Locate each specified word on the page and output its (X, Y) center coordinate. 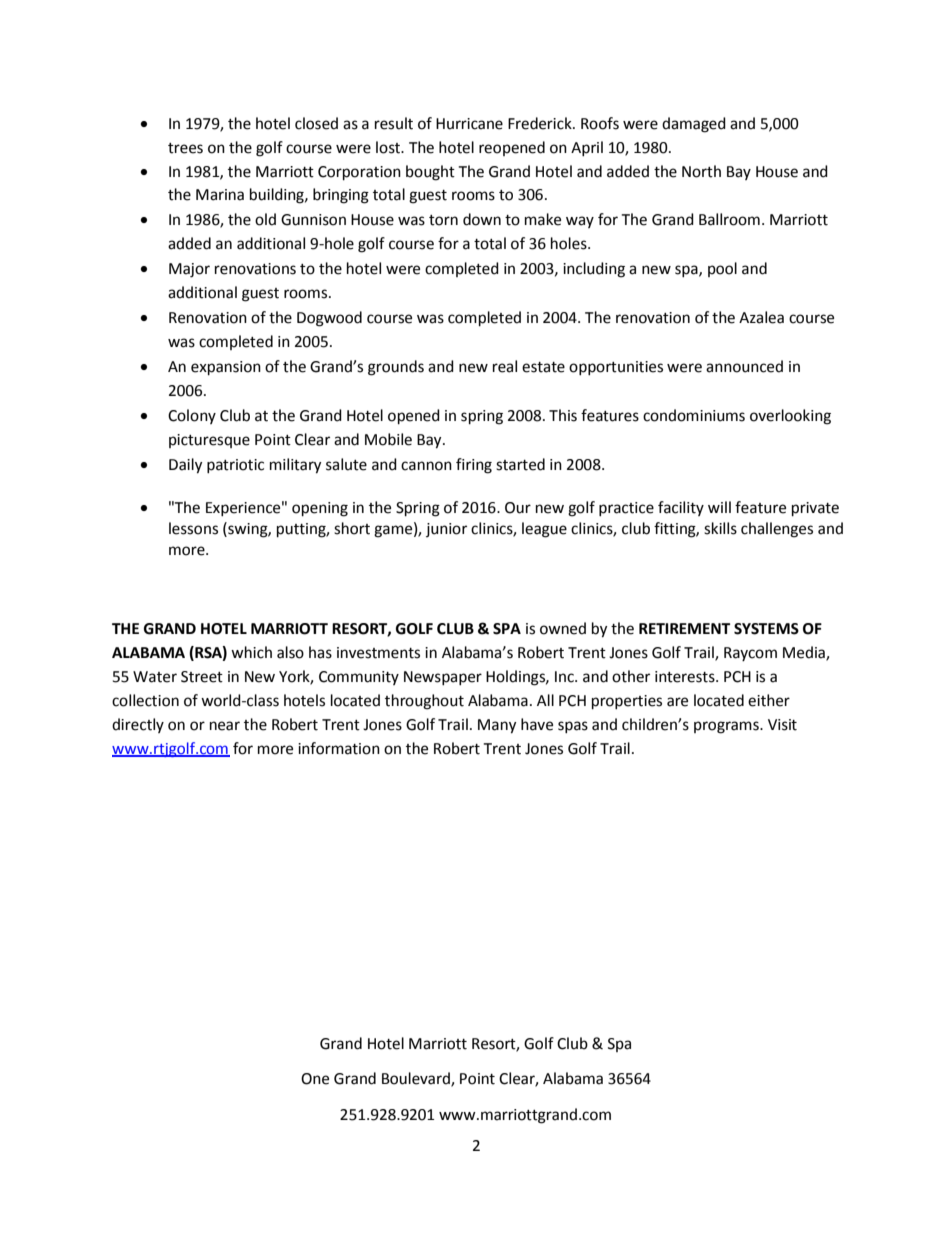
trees (185, 148)
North (701, 171)
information (339, 748)
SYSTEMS (766, 629)
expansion (226, 368)
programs (727, 727)
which (251, 652)
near (225, 726)
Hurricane (469, 124)
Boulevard (417, 1079)
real (505, 366)
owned (563, 628)
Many (497, 726)
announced (744, 366)
